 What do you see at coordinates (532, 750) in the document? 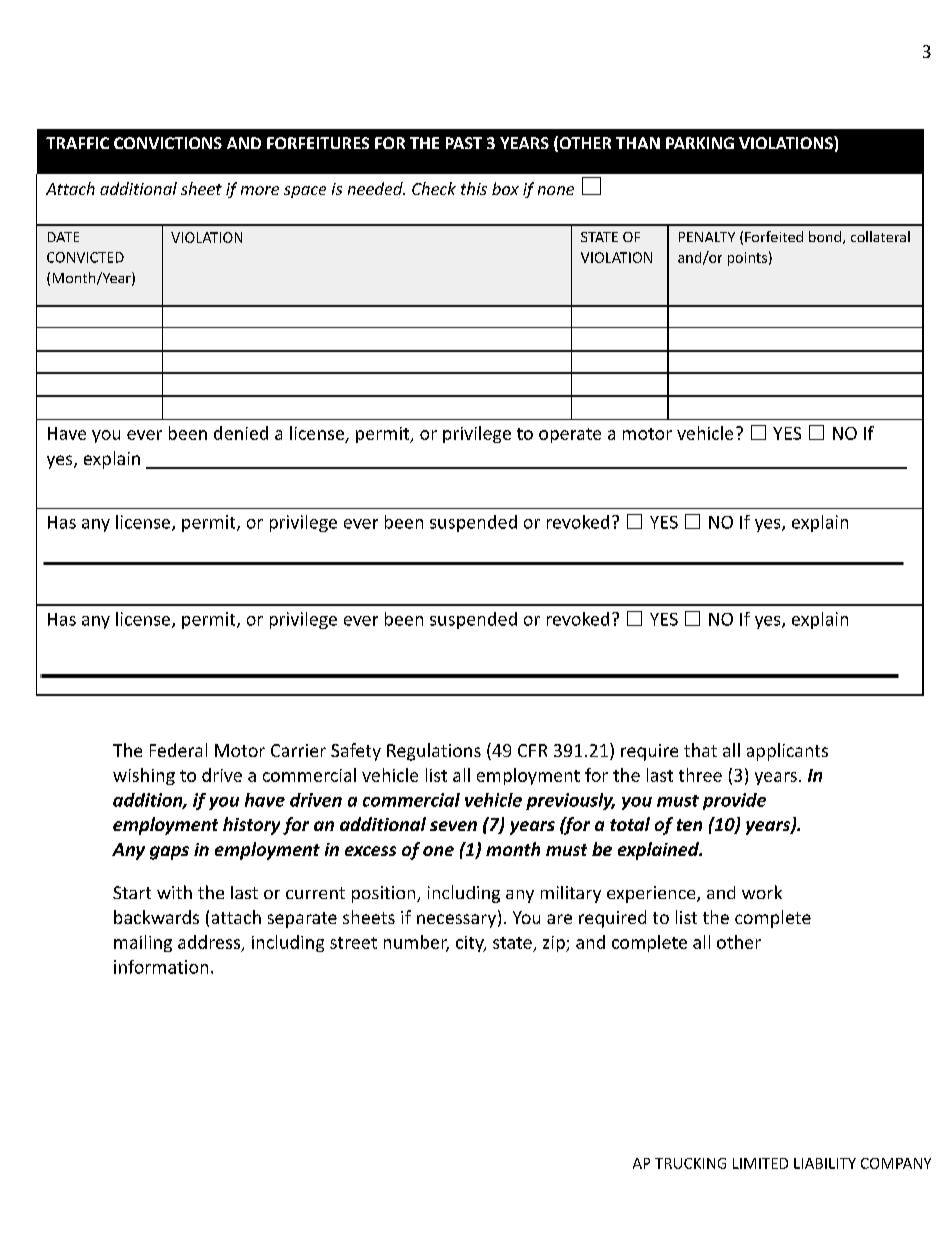
I see `CFR` at bounding box center [532, 750].
